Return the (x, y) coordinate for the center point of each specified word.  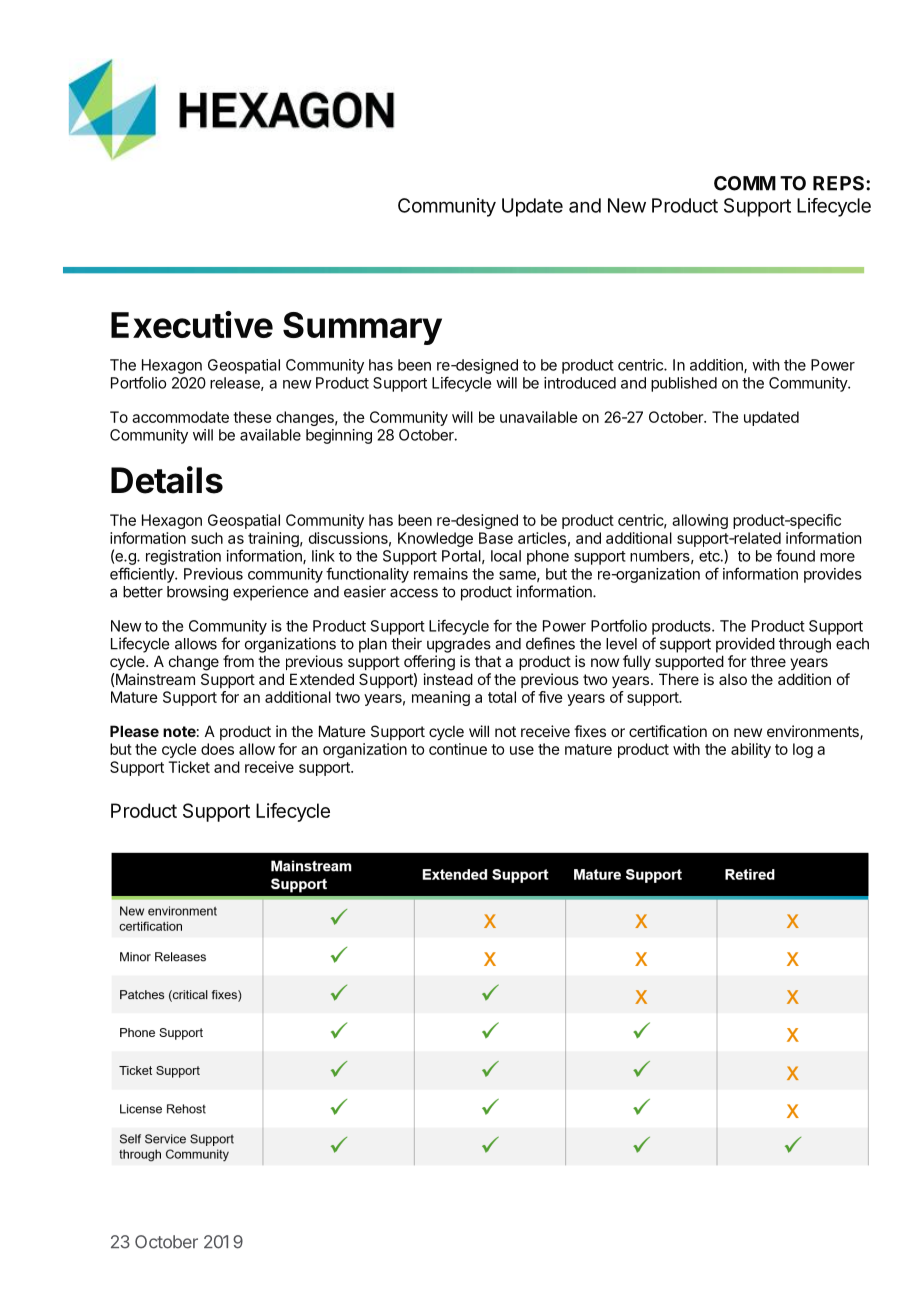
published (684, 384)
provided (745, 645)
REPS (840, 183)
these (252, 417)
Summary (362, 328)
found (795, 555)
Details (167, 480)
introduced (580, 383)
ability (751, 750)
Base (496, 538)
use (522, 750)
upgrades (459, 645)
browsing (197, 593)
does (217, 749)
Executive (192, 324)
